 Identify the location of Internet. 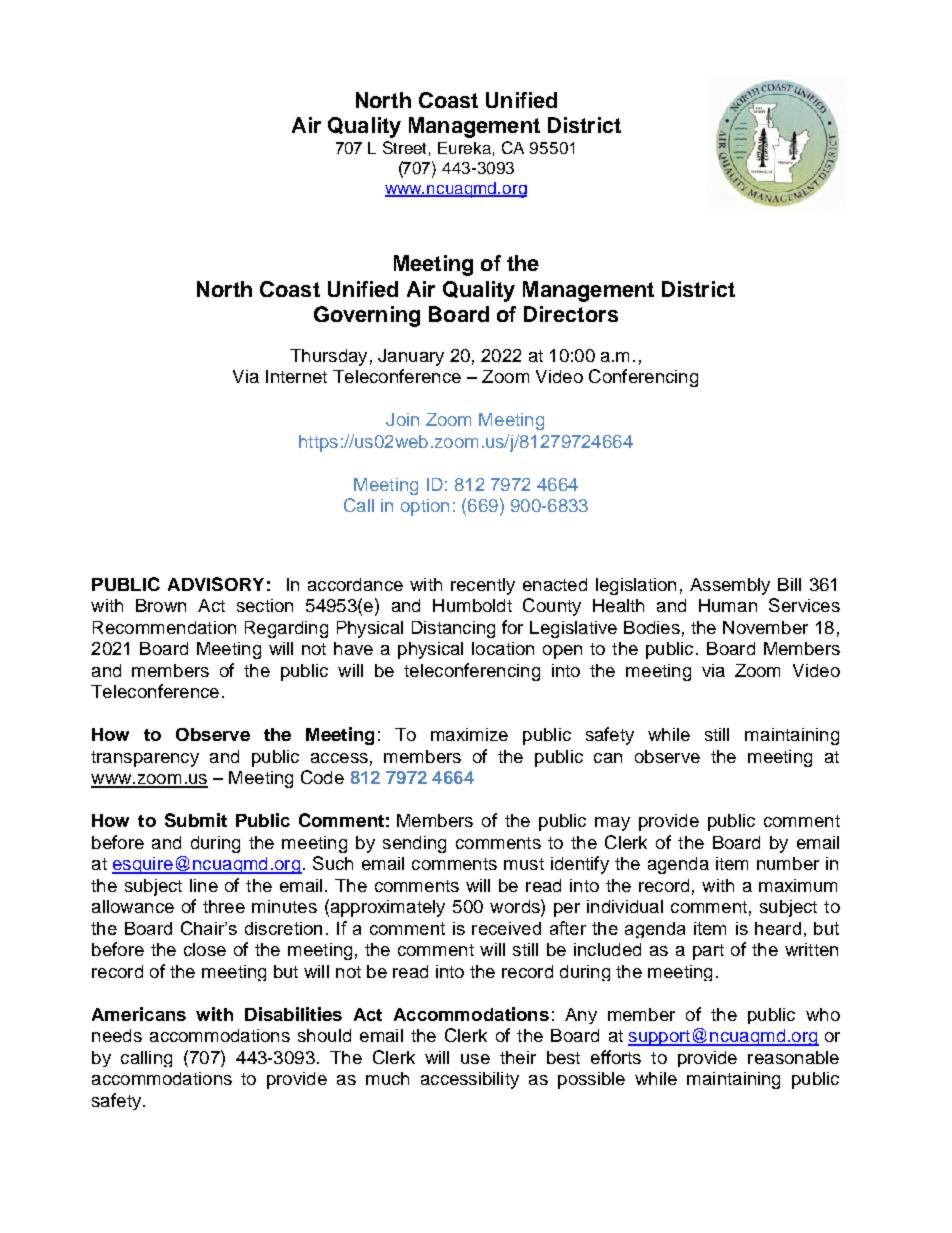
(296, 376).
